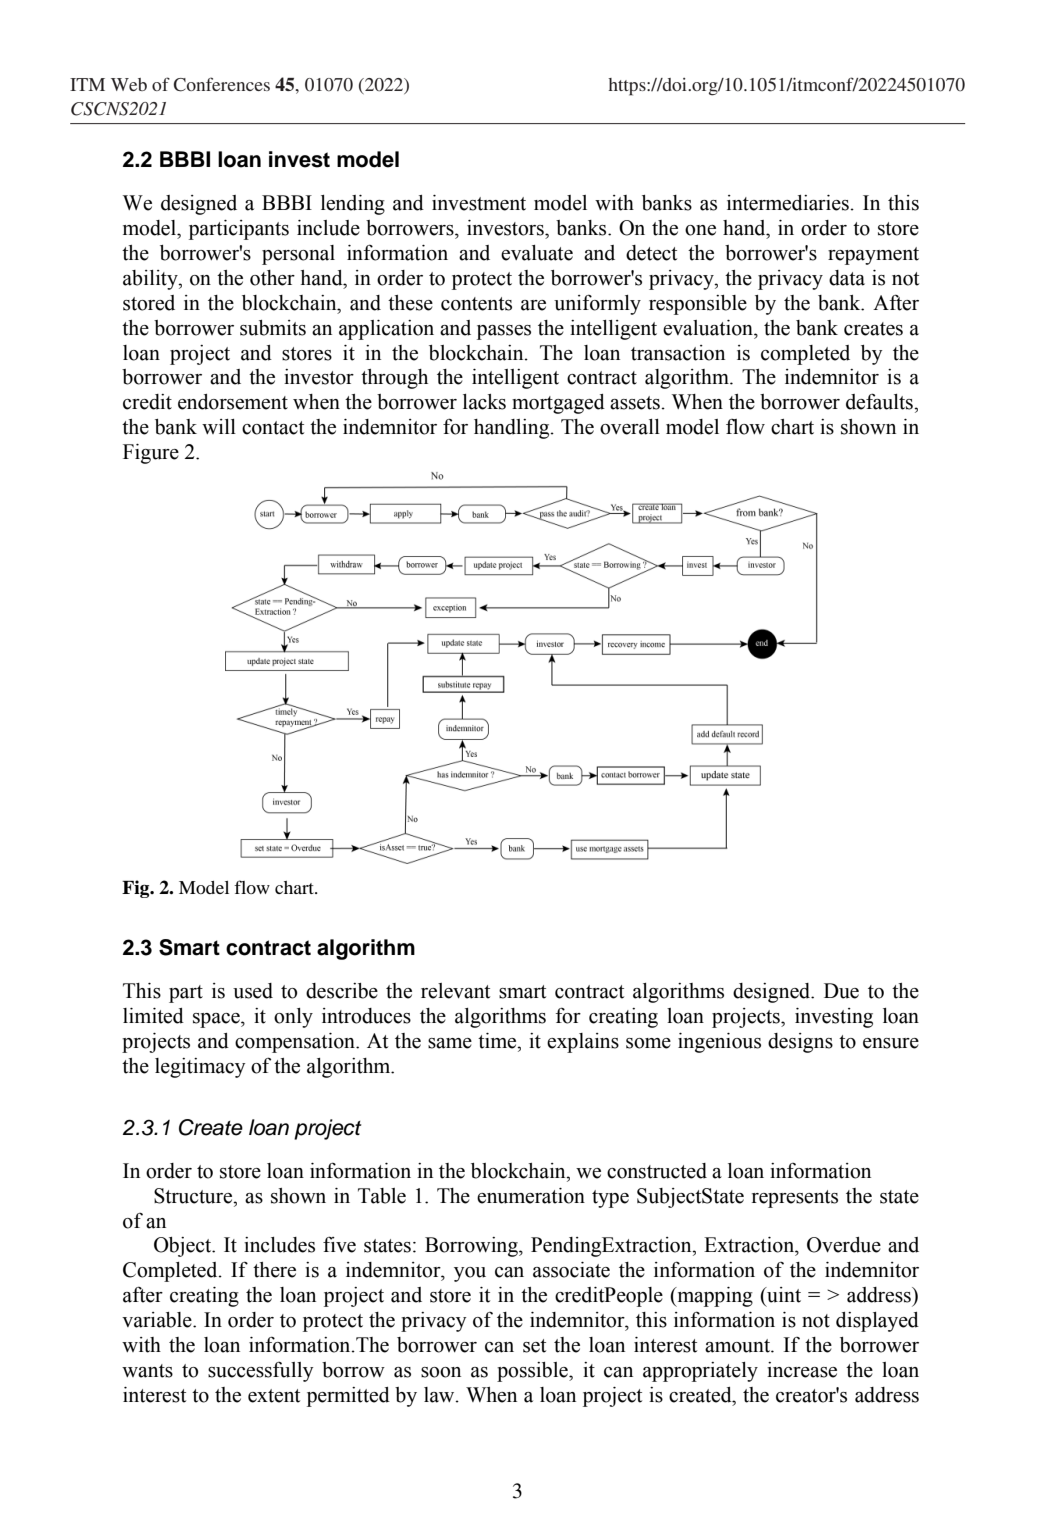  What do you see at coordinates (260, 1372) in the page?
I see `successfully` at bounding box center [260, 1372].
